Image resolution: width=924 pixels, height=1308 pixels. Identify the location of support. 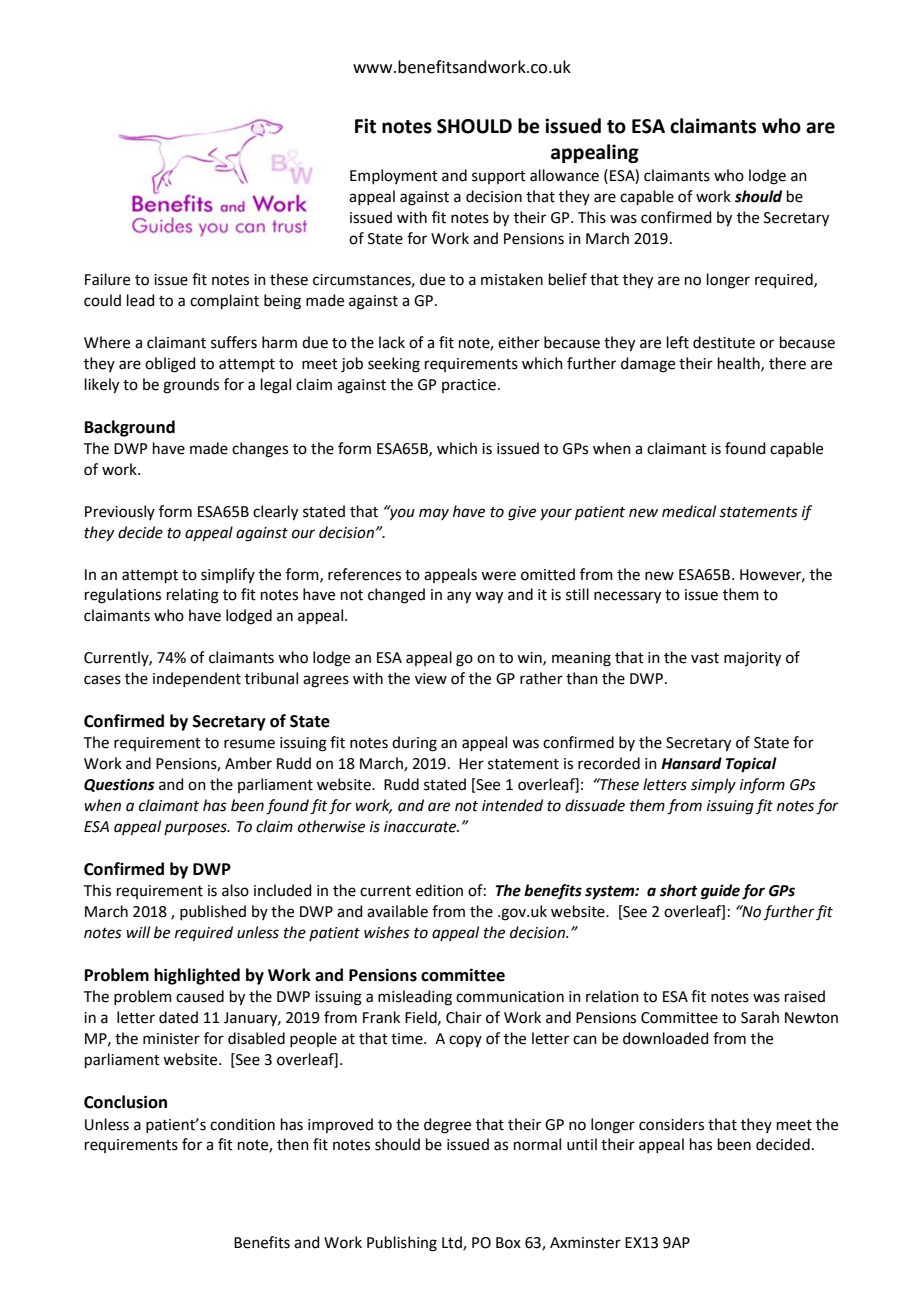
(499, 177).
